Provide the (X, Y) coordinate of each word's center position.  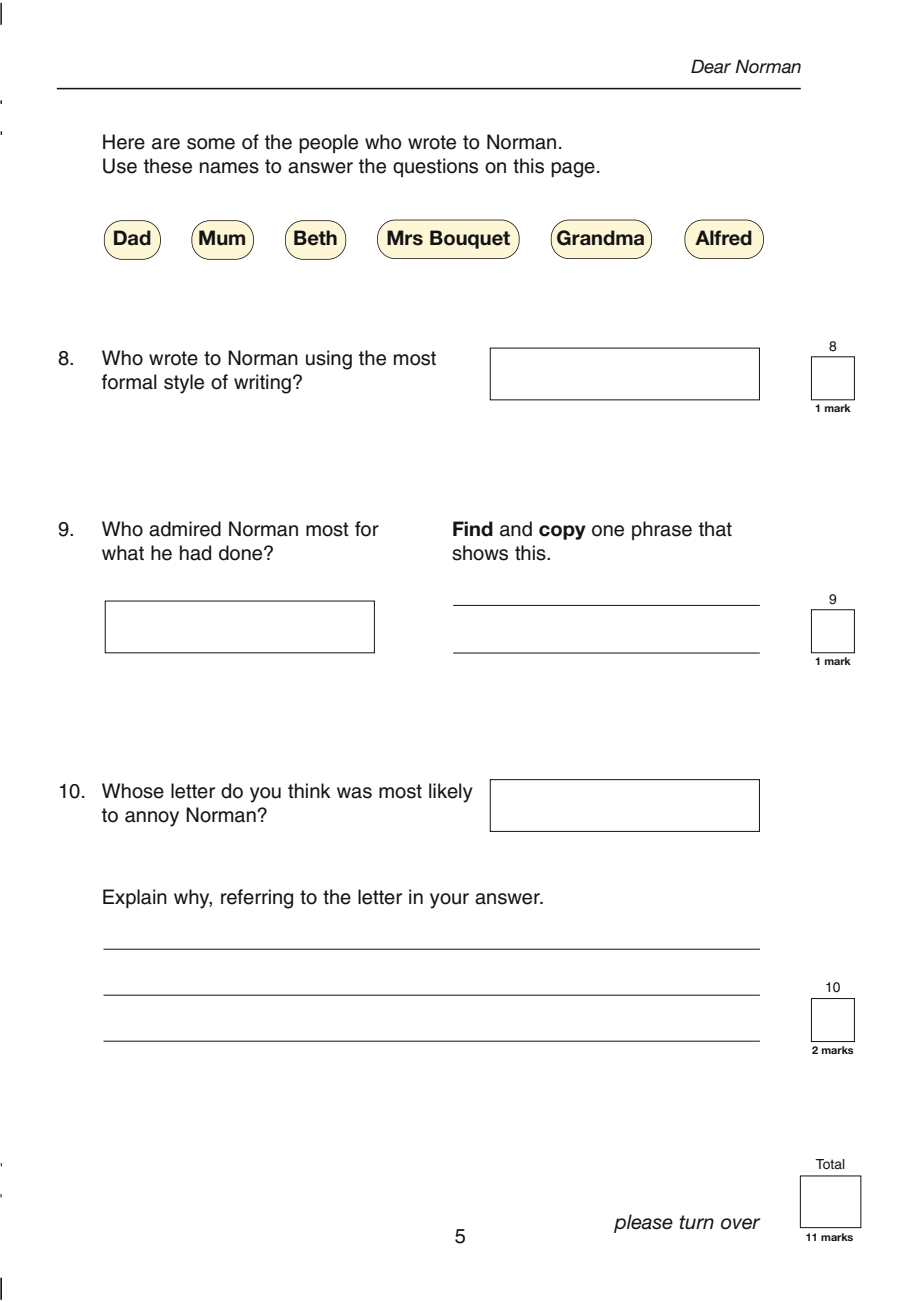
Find (473, 529)
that (715, 529)
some (211, 144)
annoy (152, 819)
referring (257, 899)
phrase (662, 530)
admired (185, 529)
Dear (711, 66)
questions (435, 167)
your (449, 901)
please (643, 1223)
